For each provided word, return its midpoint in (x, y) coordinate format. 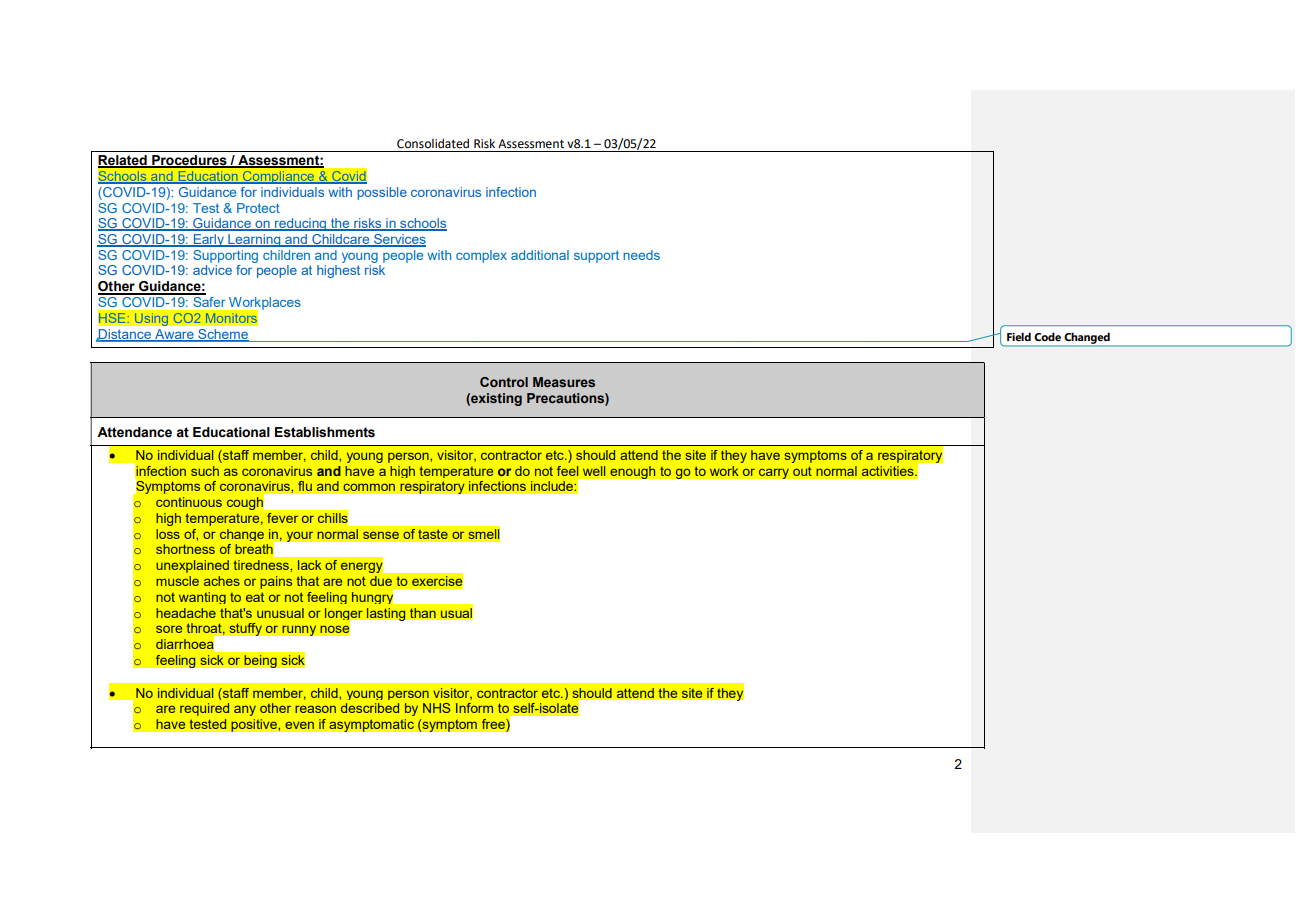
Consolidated (433, 143)
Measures (564, 382)
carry (773, 473)
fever (283, 517)
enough (633, 472)
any (245, 710)
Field (1019, 336)
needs (641, 255)
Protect (258, 208)
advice (212, 270)
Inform (474, 708)
